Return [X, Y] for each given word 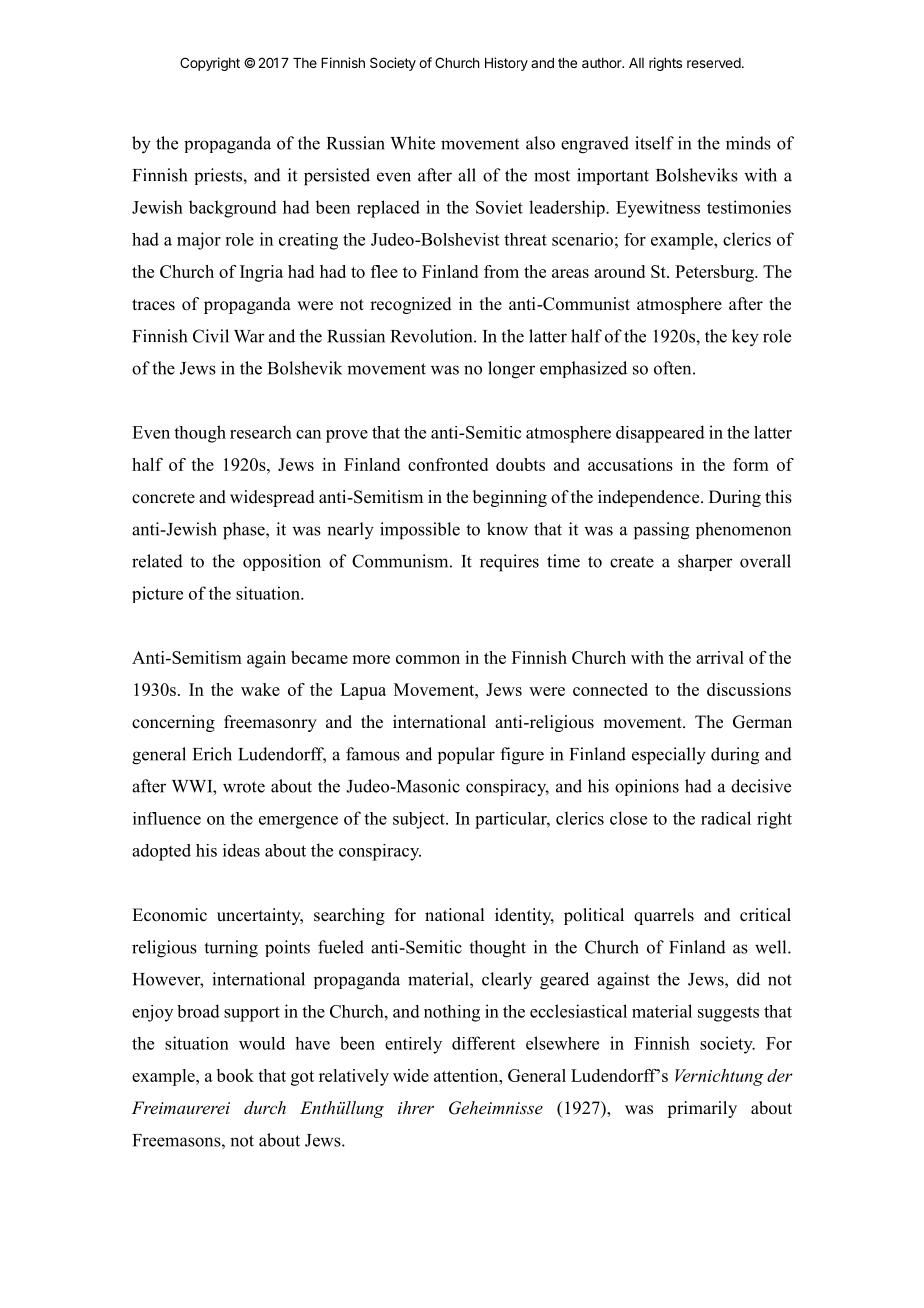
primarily [702, 1109]
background [233, 209]
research [261, 432]
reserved [714, 63]
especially [669, 756]
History [506, 64]
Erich [212, 754]
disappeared [660, 434]
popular [466, 755]
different [483, 1043]
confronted [448, 464]
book [235, 1075]
